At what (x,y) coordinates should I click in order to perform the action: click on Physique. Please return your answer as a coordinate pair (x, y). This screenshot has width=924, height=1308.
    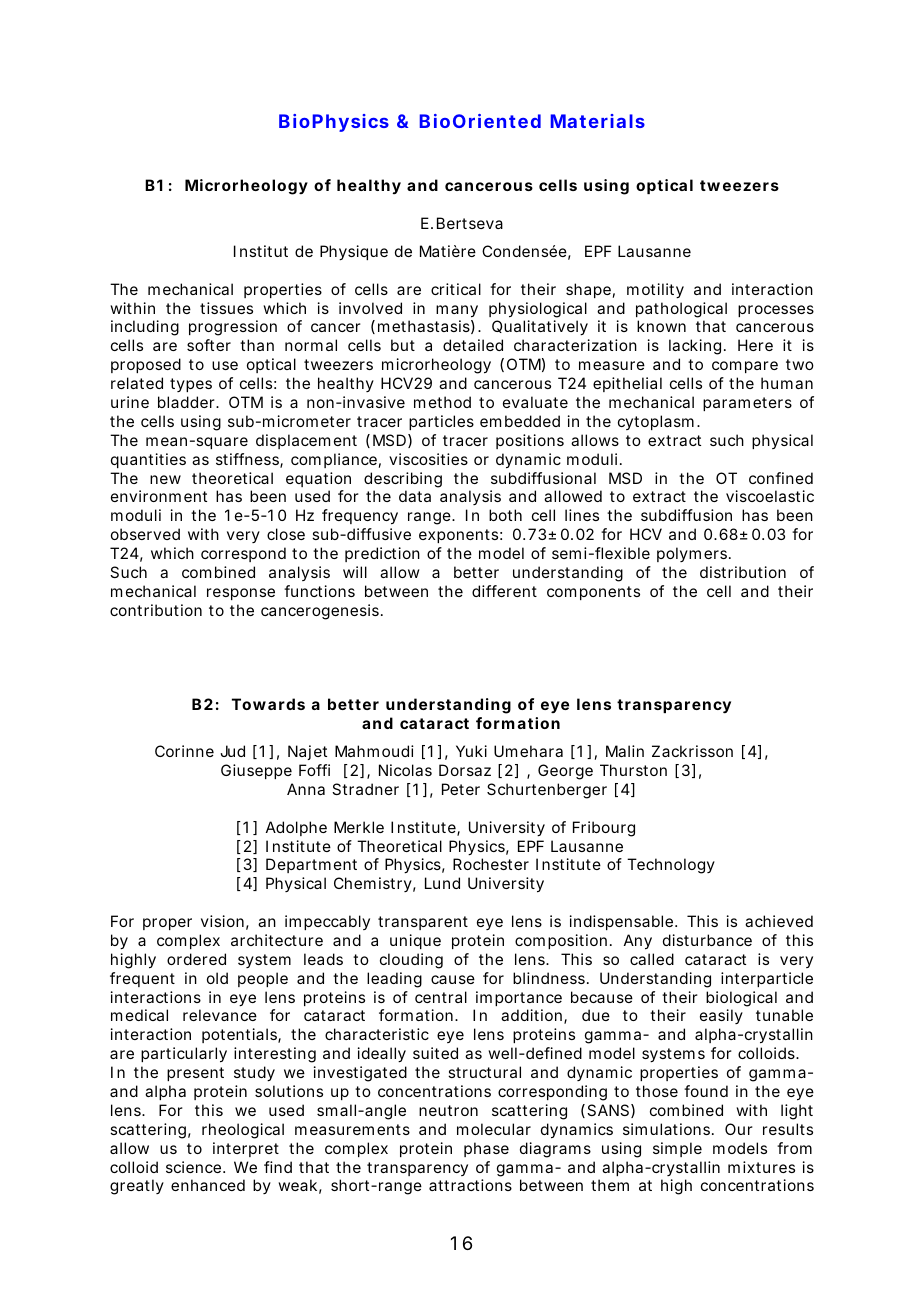
    Looking at the image, I should click on (354, 253).
